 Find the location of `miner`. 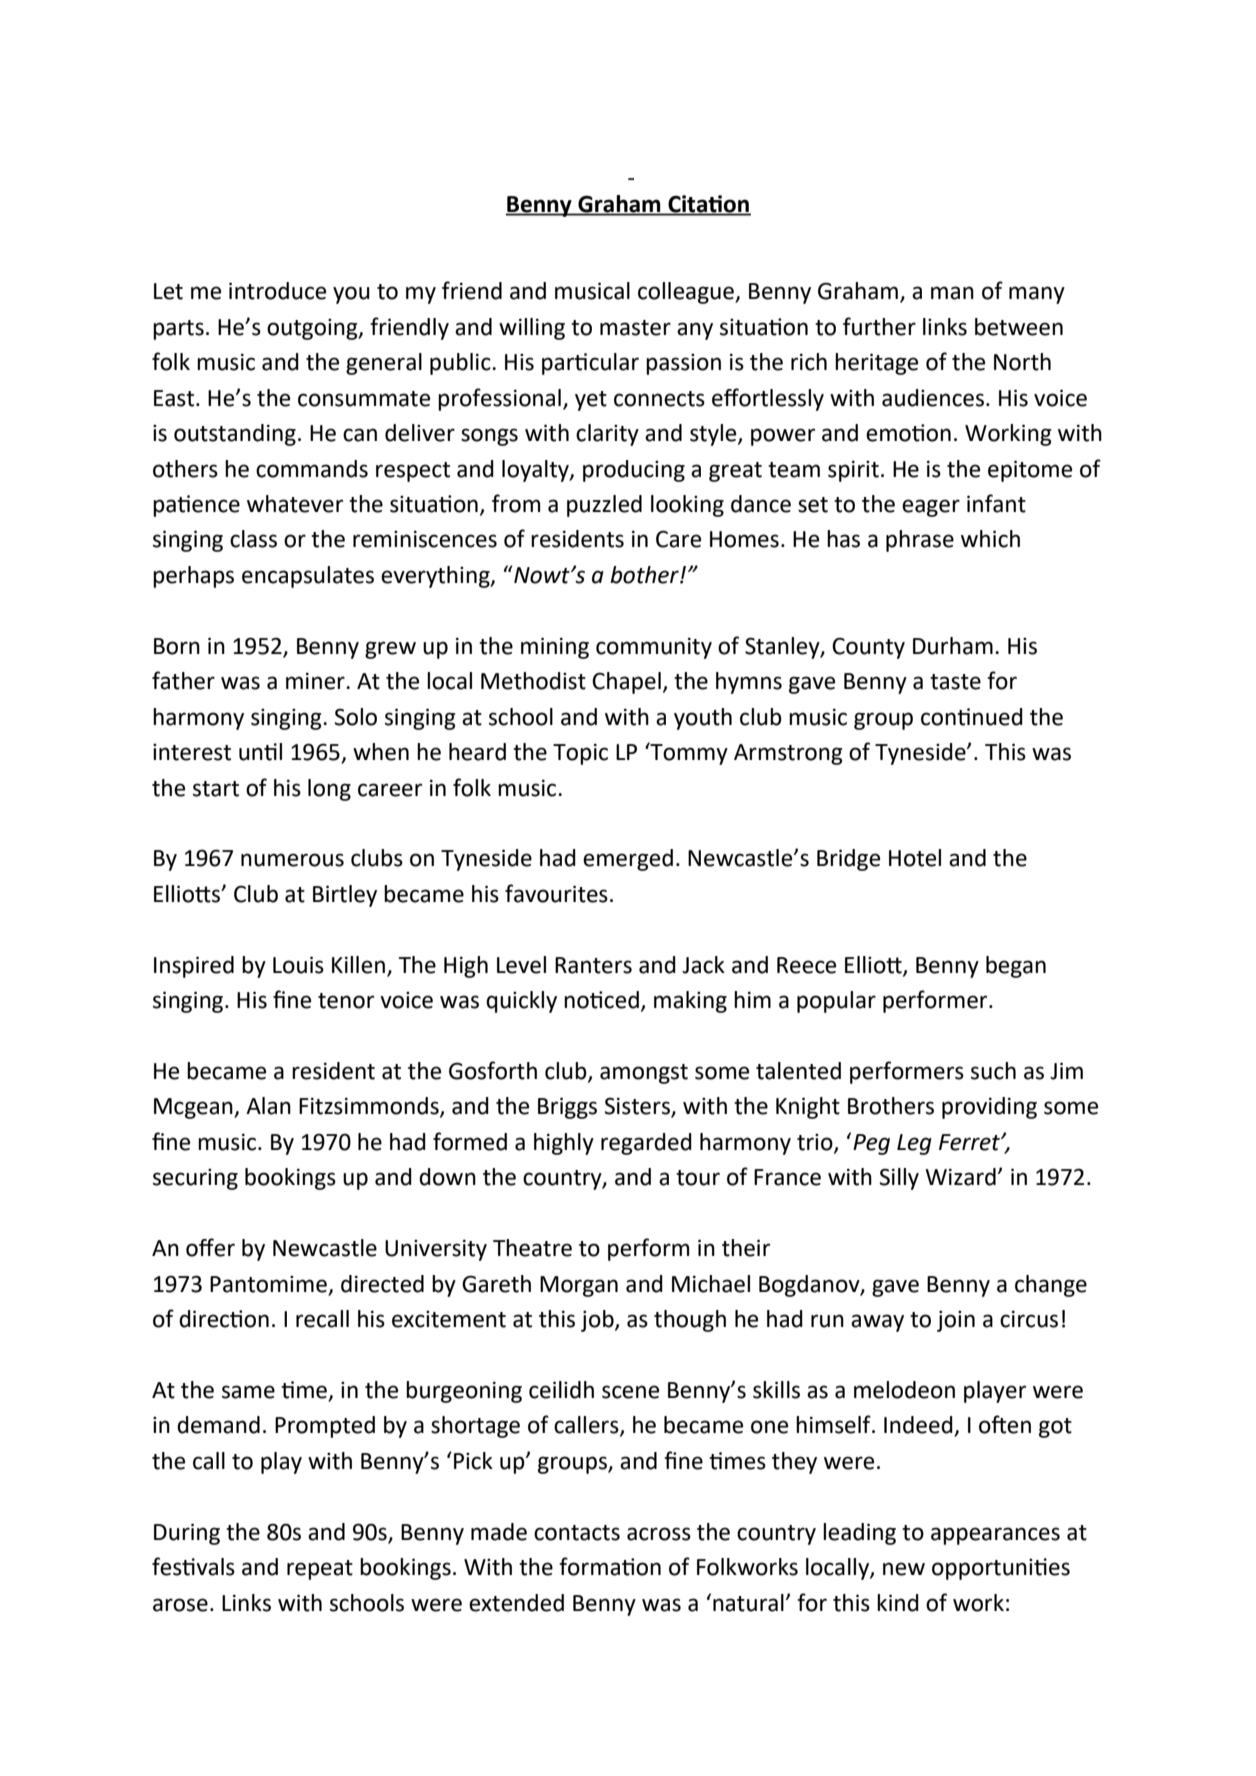

miner is located at coordinates (316, 681).
